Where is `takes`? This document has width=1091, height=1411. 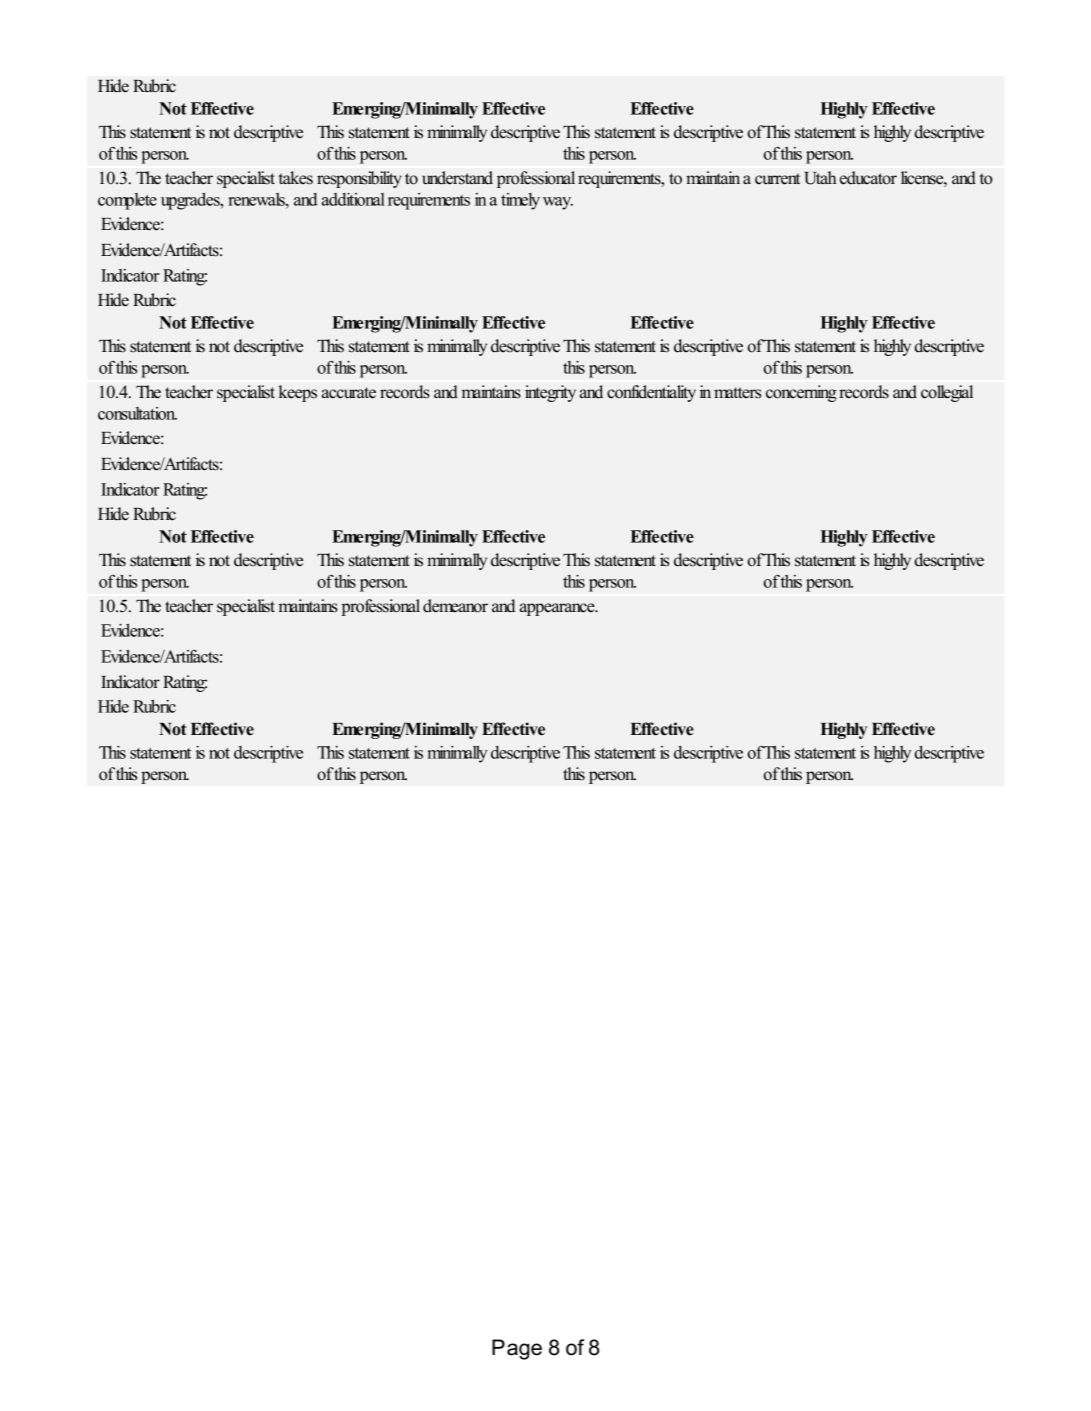
takes is located at coordinates (295, 178).
